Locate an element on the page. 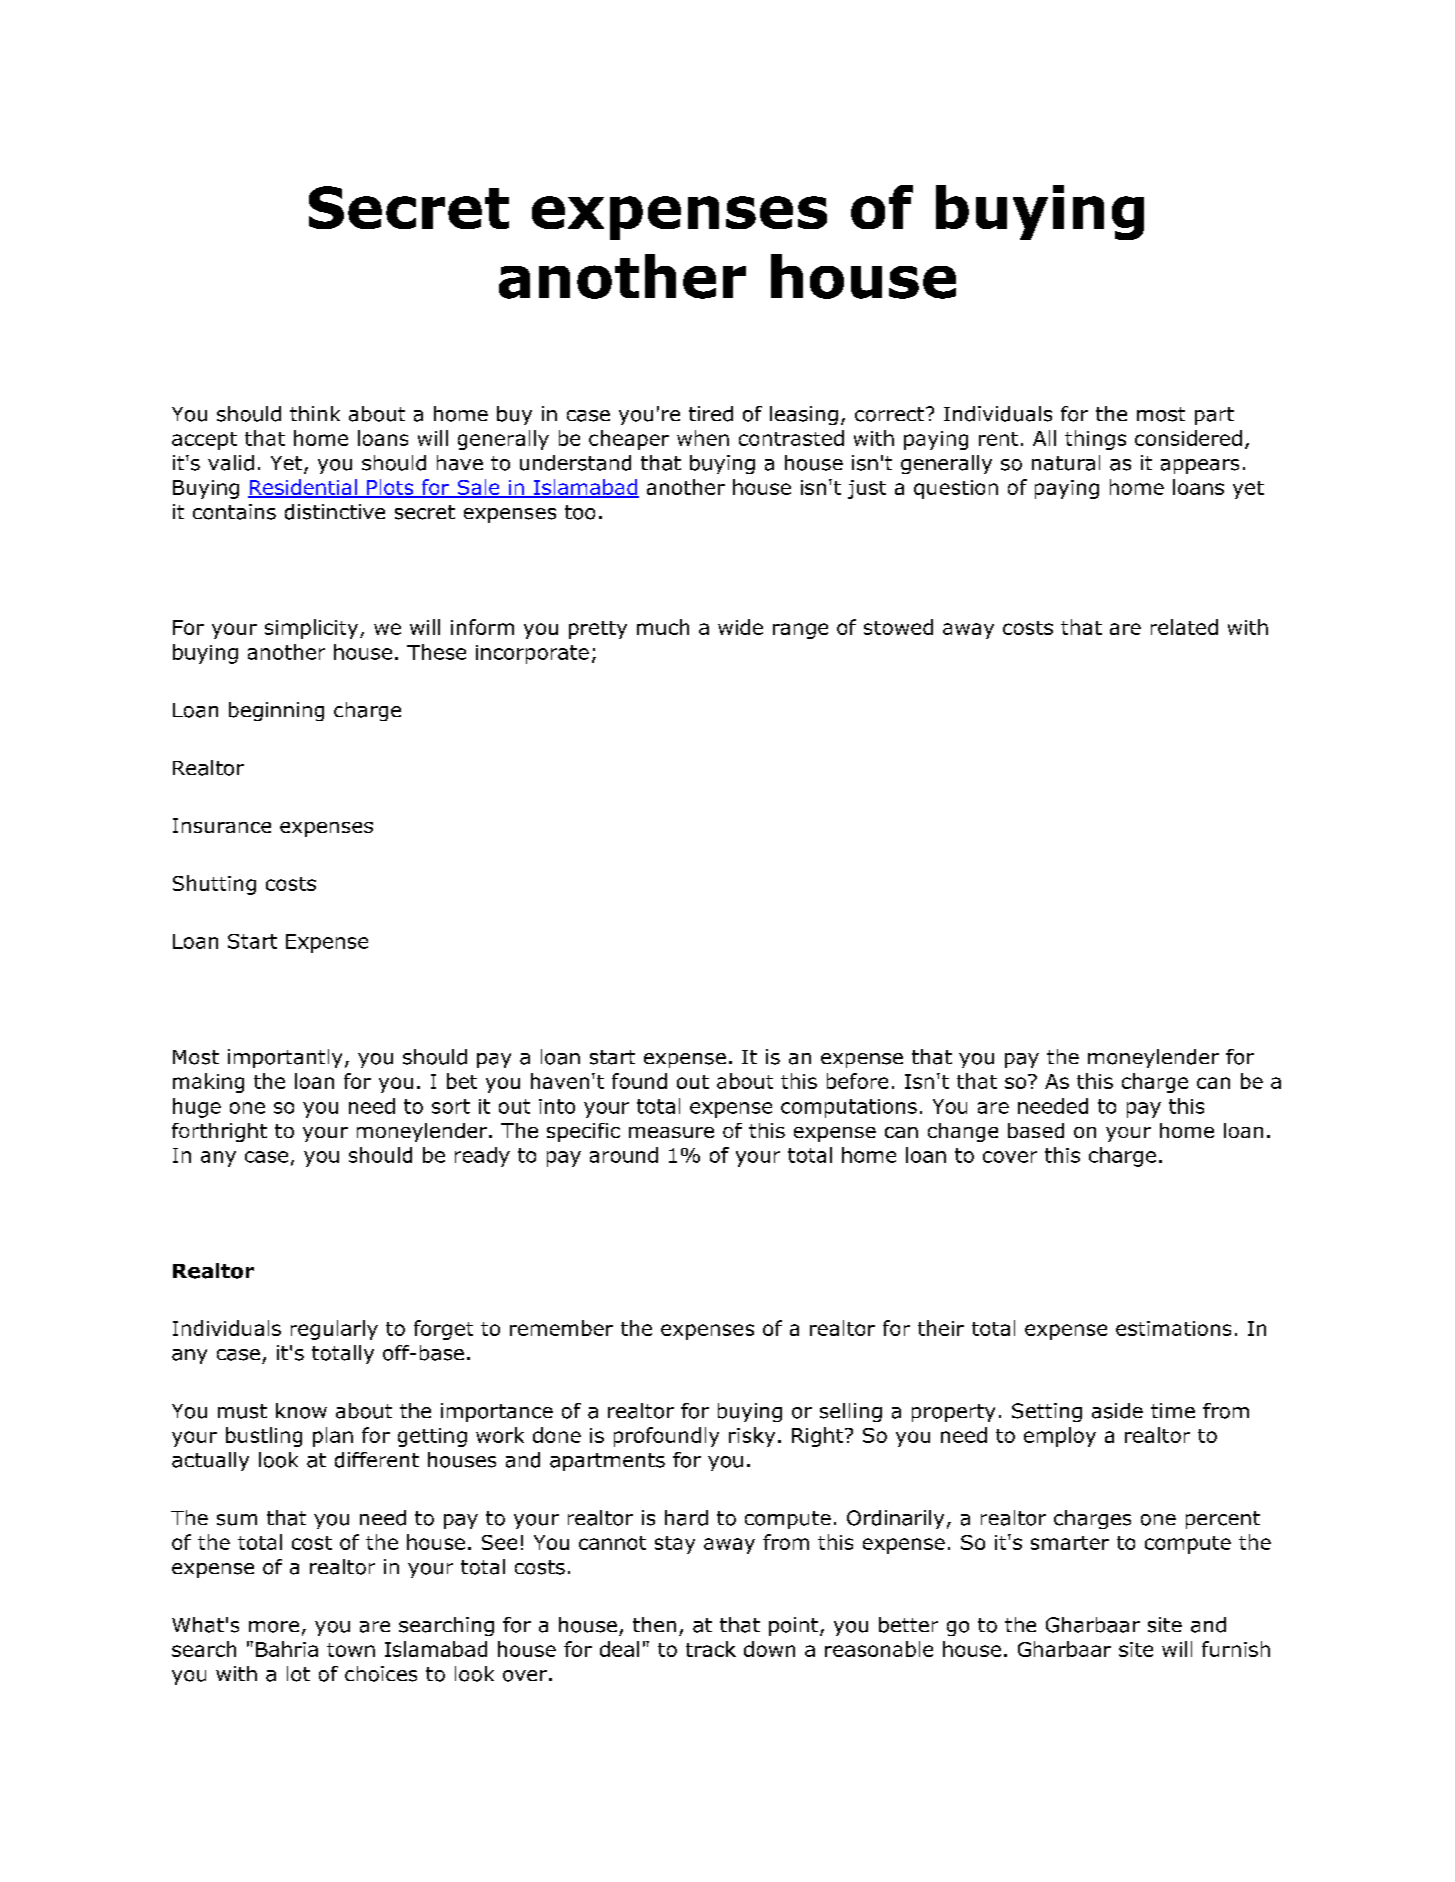 Image resolution: width=1455 pixels, height=1882 pixels. importantly is located at coordinates (285, 1058).
